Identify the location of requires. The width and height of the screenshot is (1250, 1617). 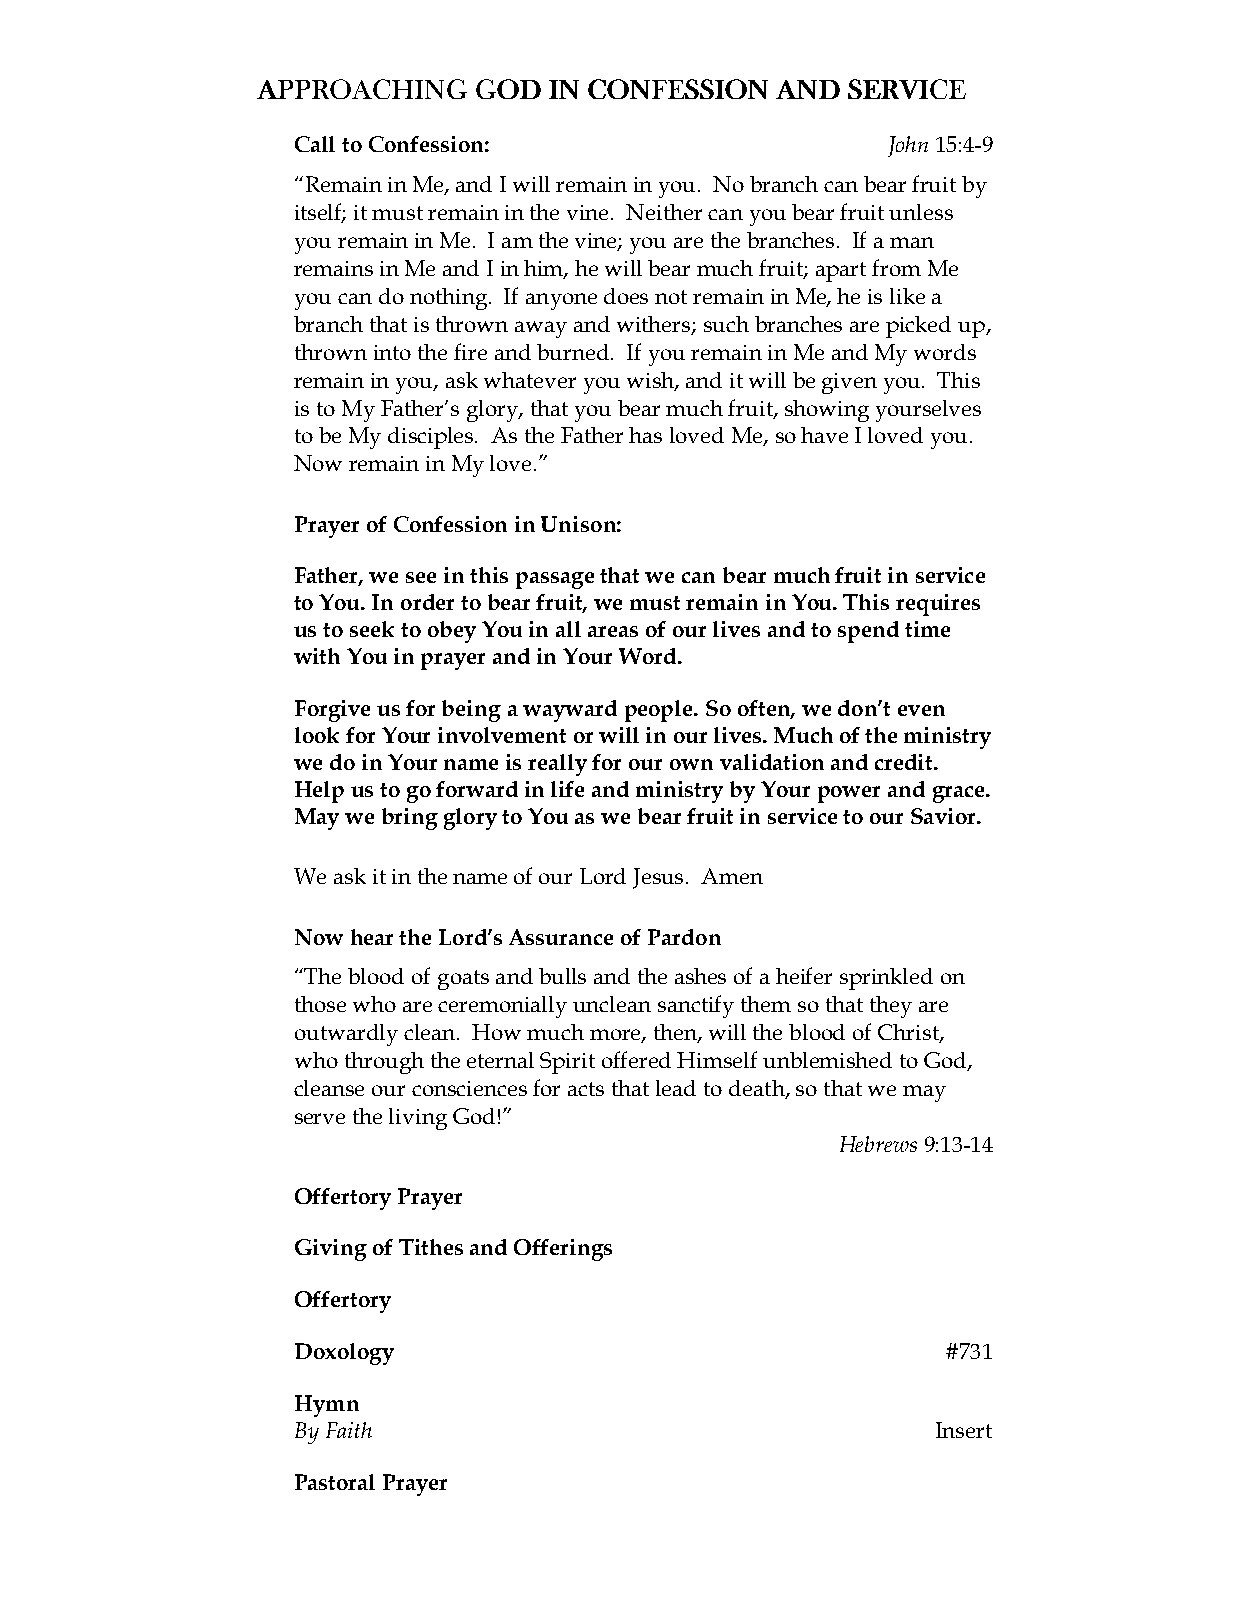
(938, 605).
